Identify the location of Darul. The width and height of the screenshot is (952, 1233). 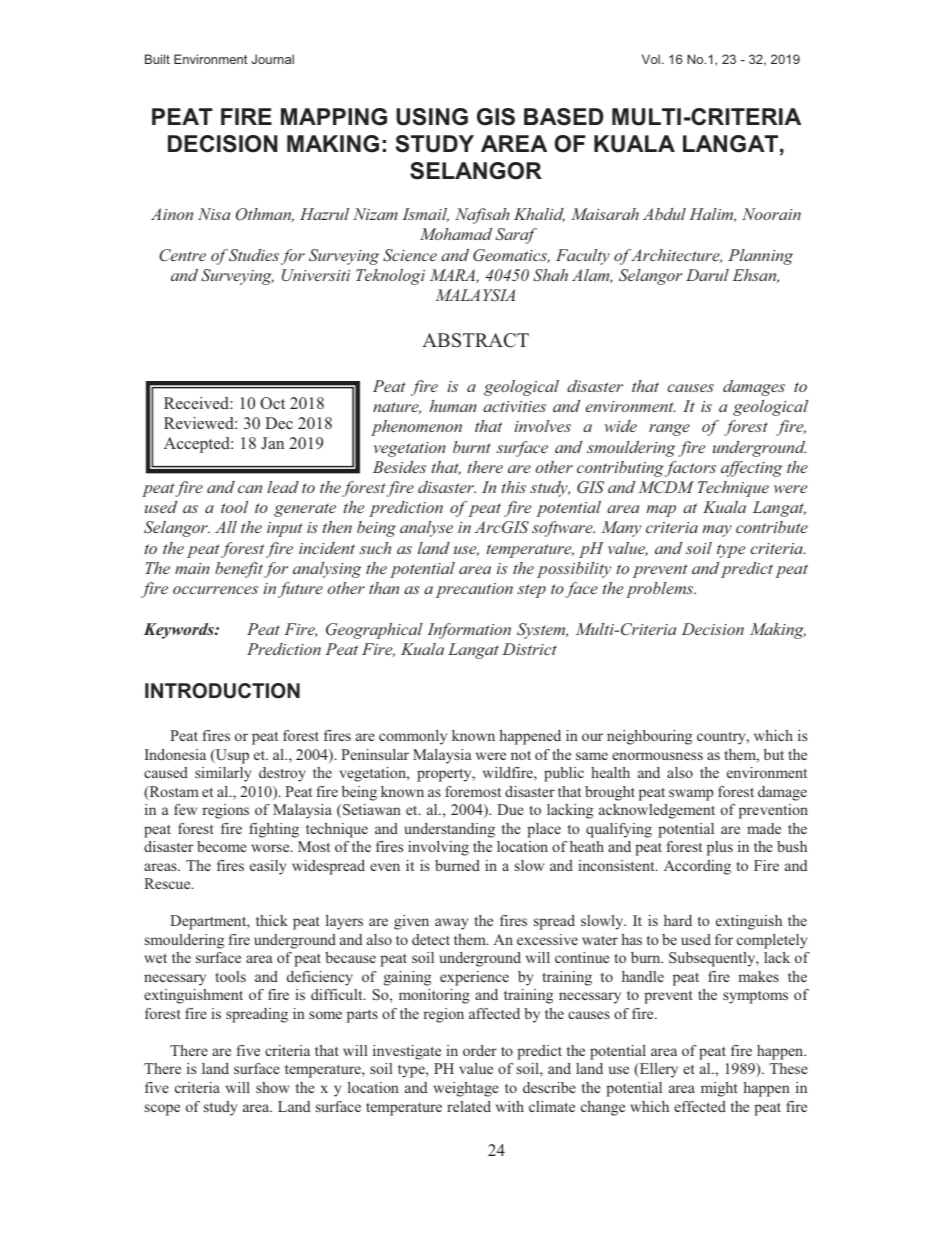
(707, 275).
